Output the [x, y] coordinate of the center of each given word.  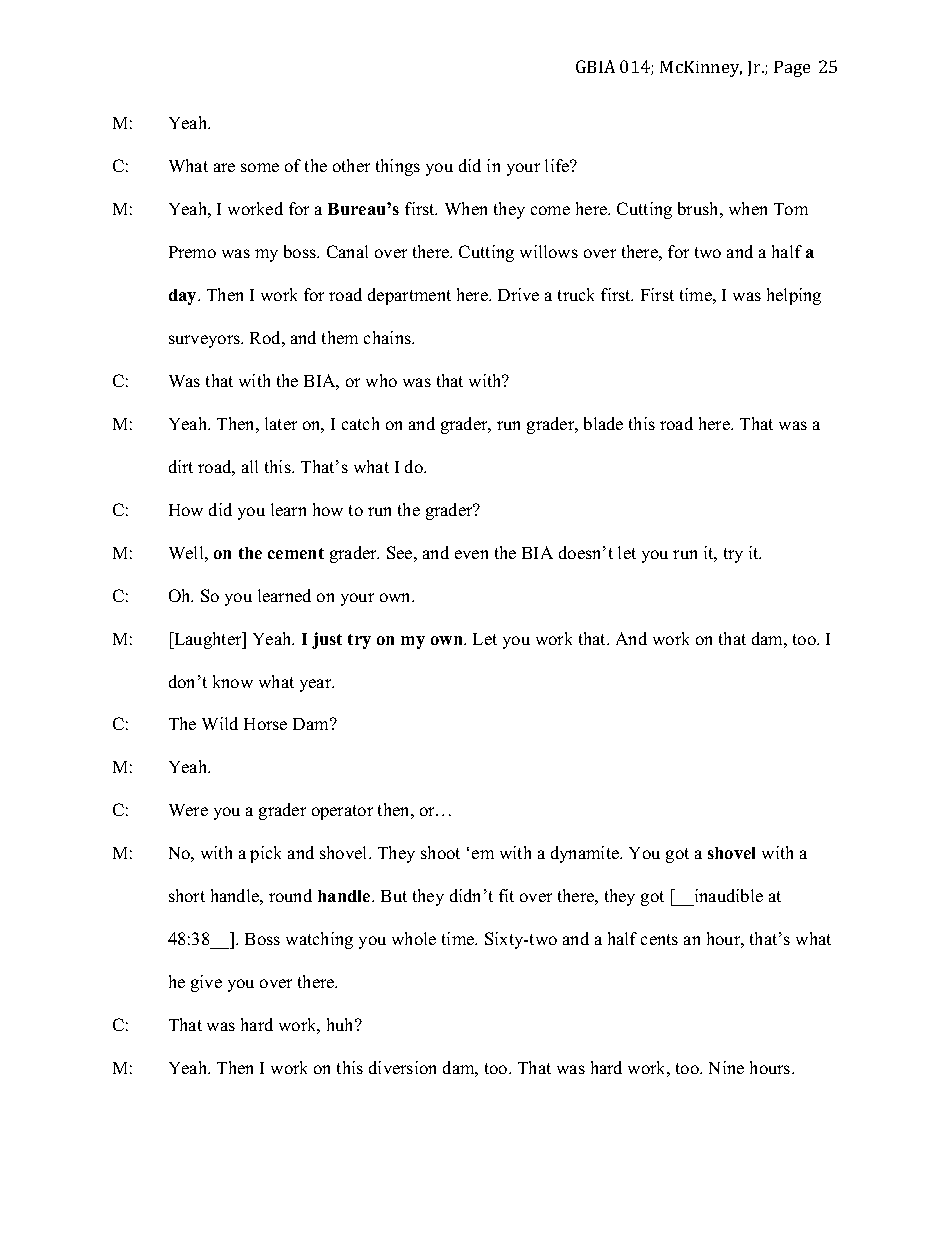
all [250, 466]
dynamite [586, 854]
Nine [726, 1067]
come [550, 210]
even [471, 554]
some [260, 167]
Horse [265, 724]
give [206, 983]
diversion [402, 1067]
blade [603, 423]
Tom [791, 209]
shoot [440, 852]
